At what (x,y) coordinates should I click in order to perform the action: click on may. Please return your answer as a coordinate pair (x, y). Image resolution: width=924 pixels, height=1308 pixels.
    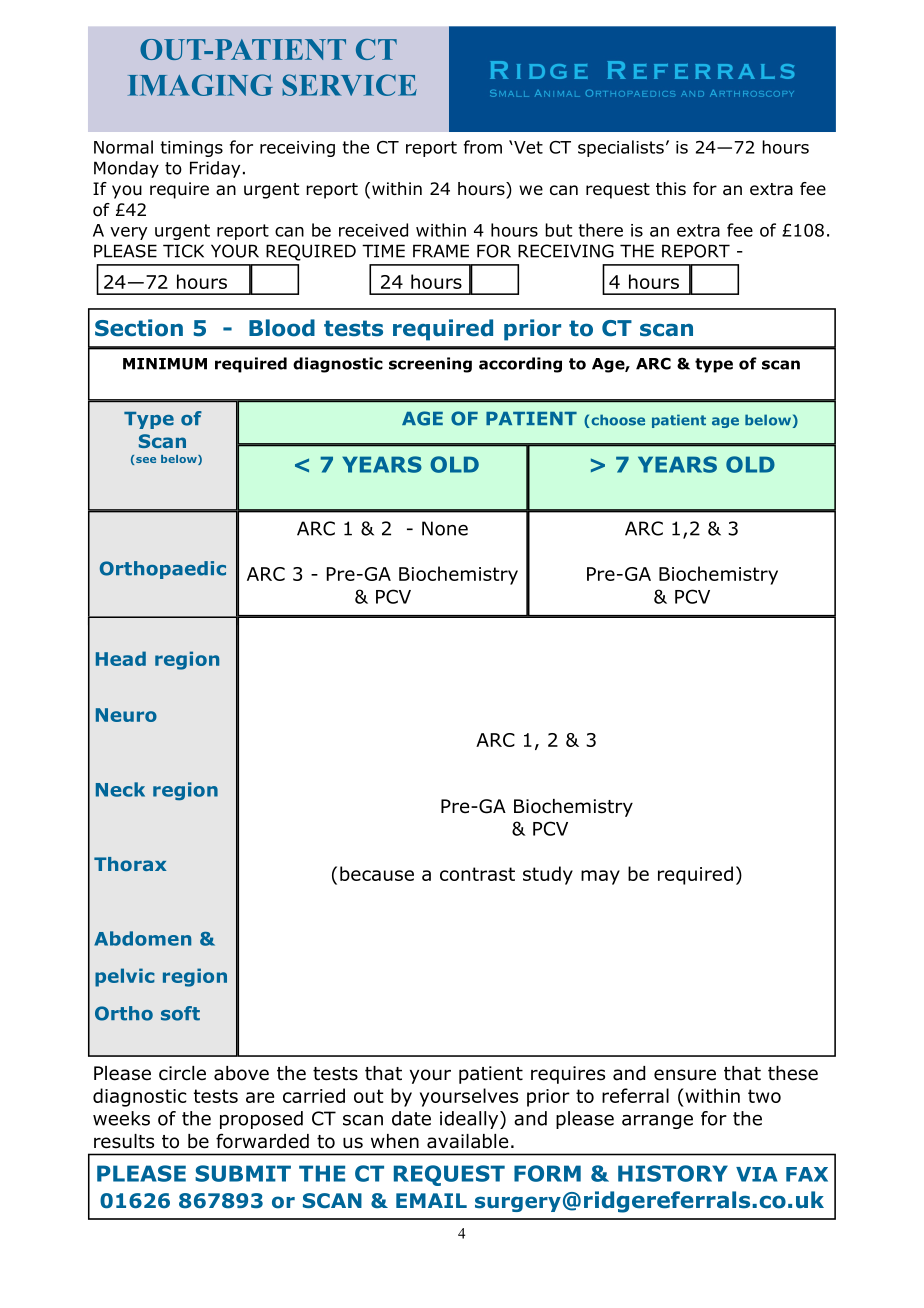
    Looking at the image, I should click on (600, 877).
